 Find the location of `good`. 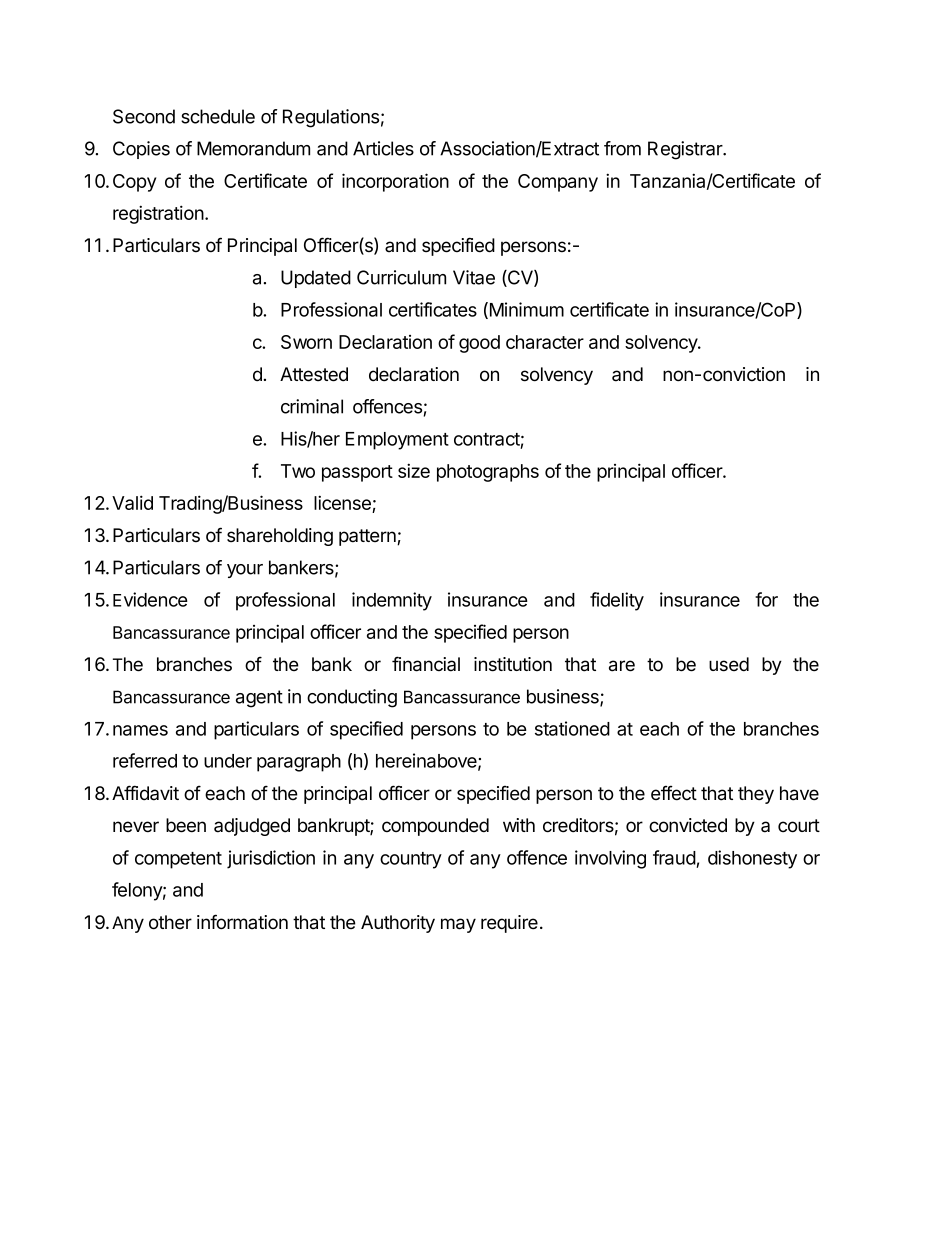

good is located at coordinates (479, 344).
